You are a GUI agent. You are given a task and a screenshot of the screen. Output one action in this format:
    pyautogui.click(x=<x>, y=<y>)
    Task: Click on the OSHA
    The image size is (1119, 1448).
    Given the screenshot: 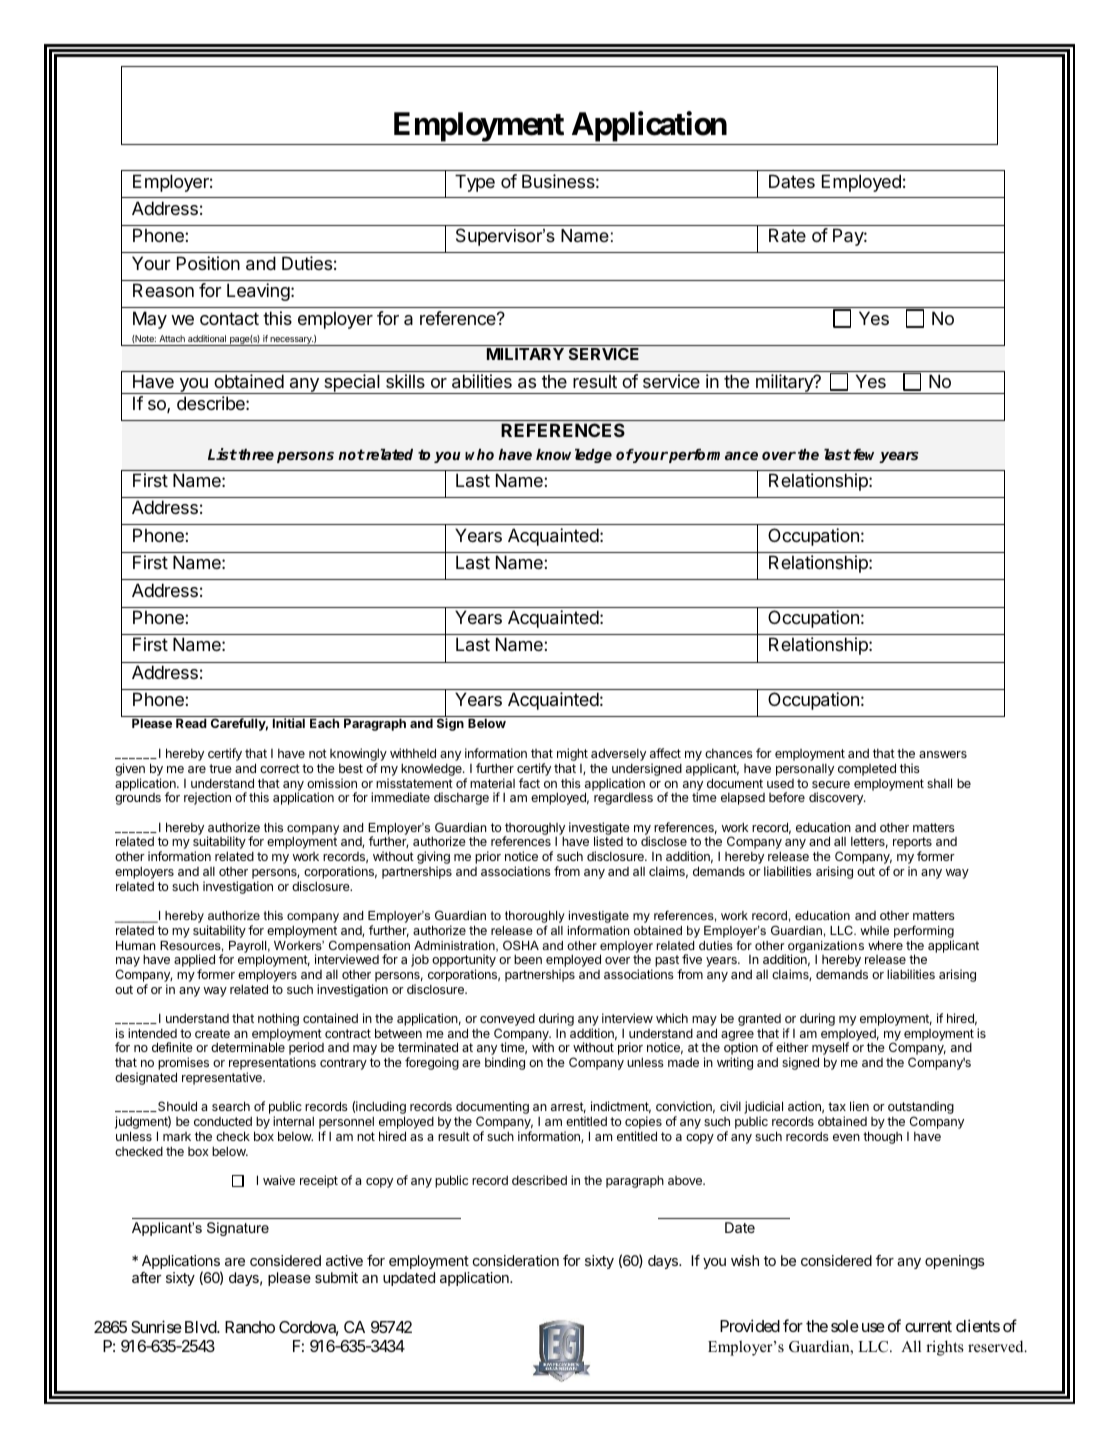 What is the action you would take?
    pyautogui.click(x=521, y=945)
